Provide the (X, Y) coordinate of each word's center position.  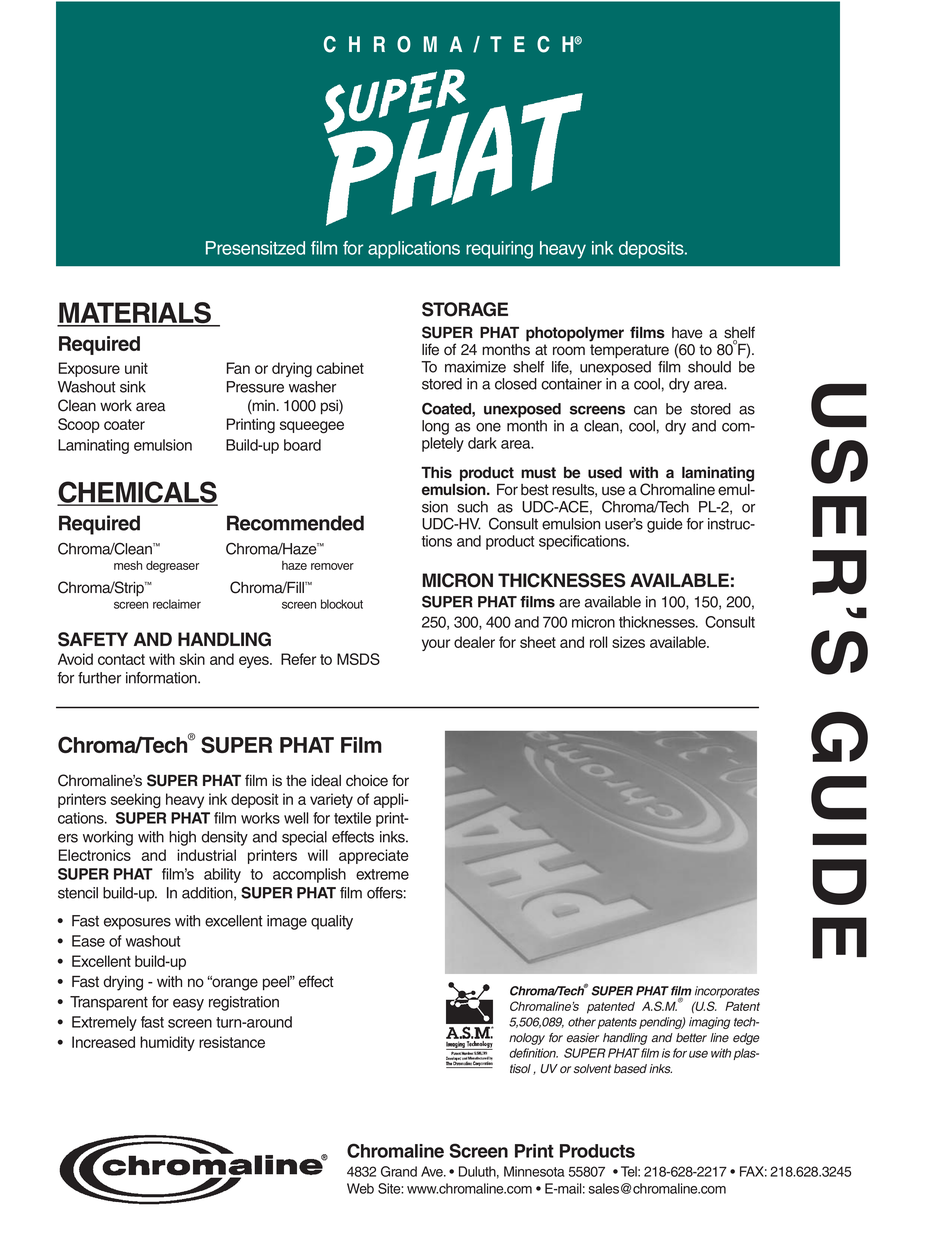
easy (188, 1005)
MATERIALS (135, 314)
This (436, 472)
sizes (628, 642)
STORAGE (465, 309)
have (687, 333)
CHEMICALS (137, 493)
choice (367, 781)
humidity (167, 1043)
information (162, 678)
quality (332, 922)
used (605, 472)
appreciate (374, 856)
